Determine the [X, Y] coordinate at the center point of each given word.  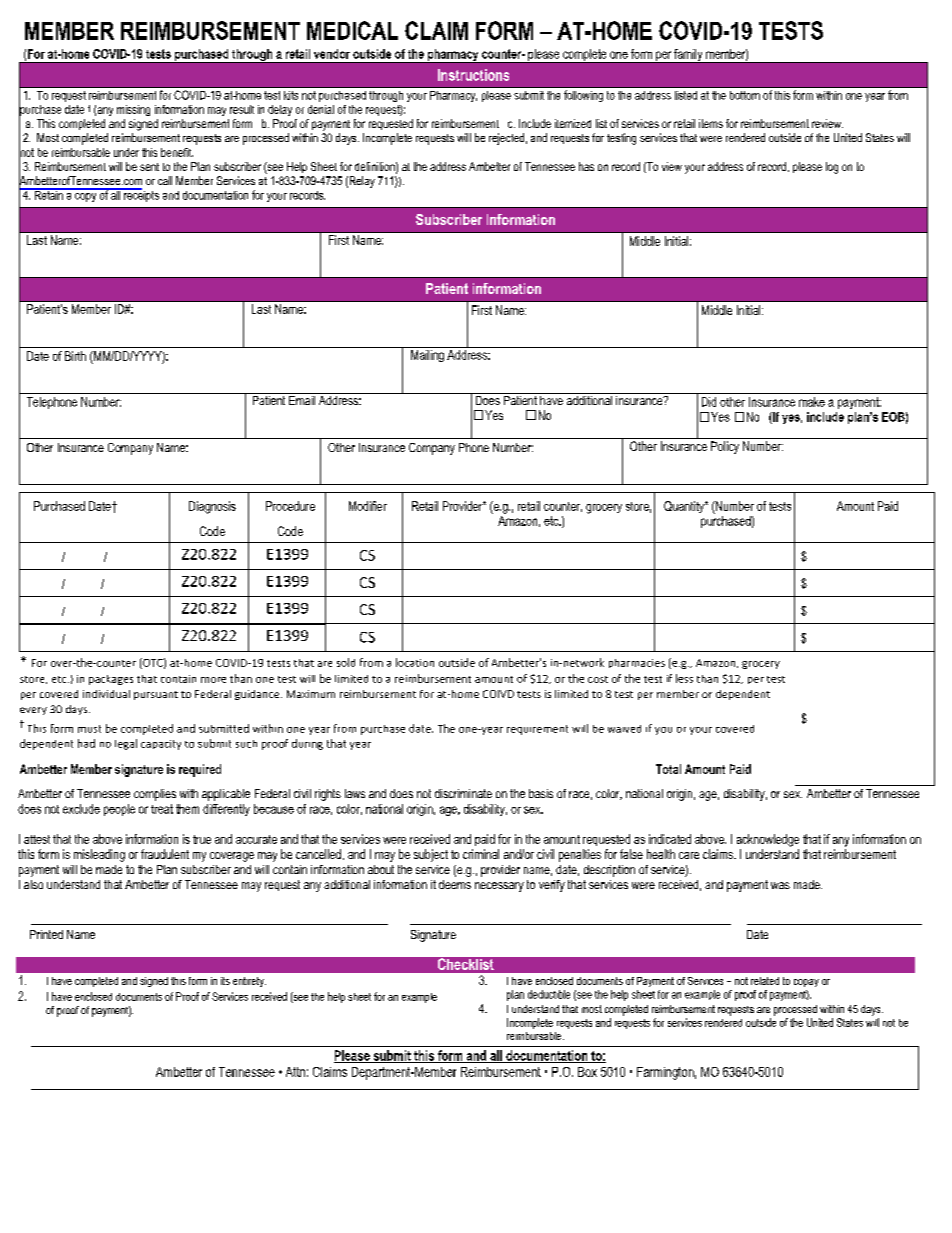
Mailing [427, 354]
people [119, 810]
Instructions [473, 75]
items [711, 123]
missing [133, 110]
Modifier [368, 506]
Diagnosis [212, 507]
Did [709, 402]
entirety [249, 982]
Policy [725, 447]
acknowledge [768, 840]
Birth [75, 356]
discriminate [463, 793]
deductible [549, 994]
